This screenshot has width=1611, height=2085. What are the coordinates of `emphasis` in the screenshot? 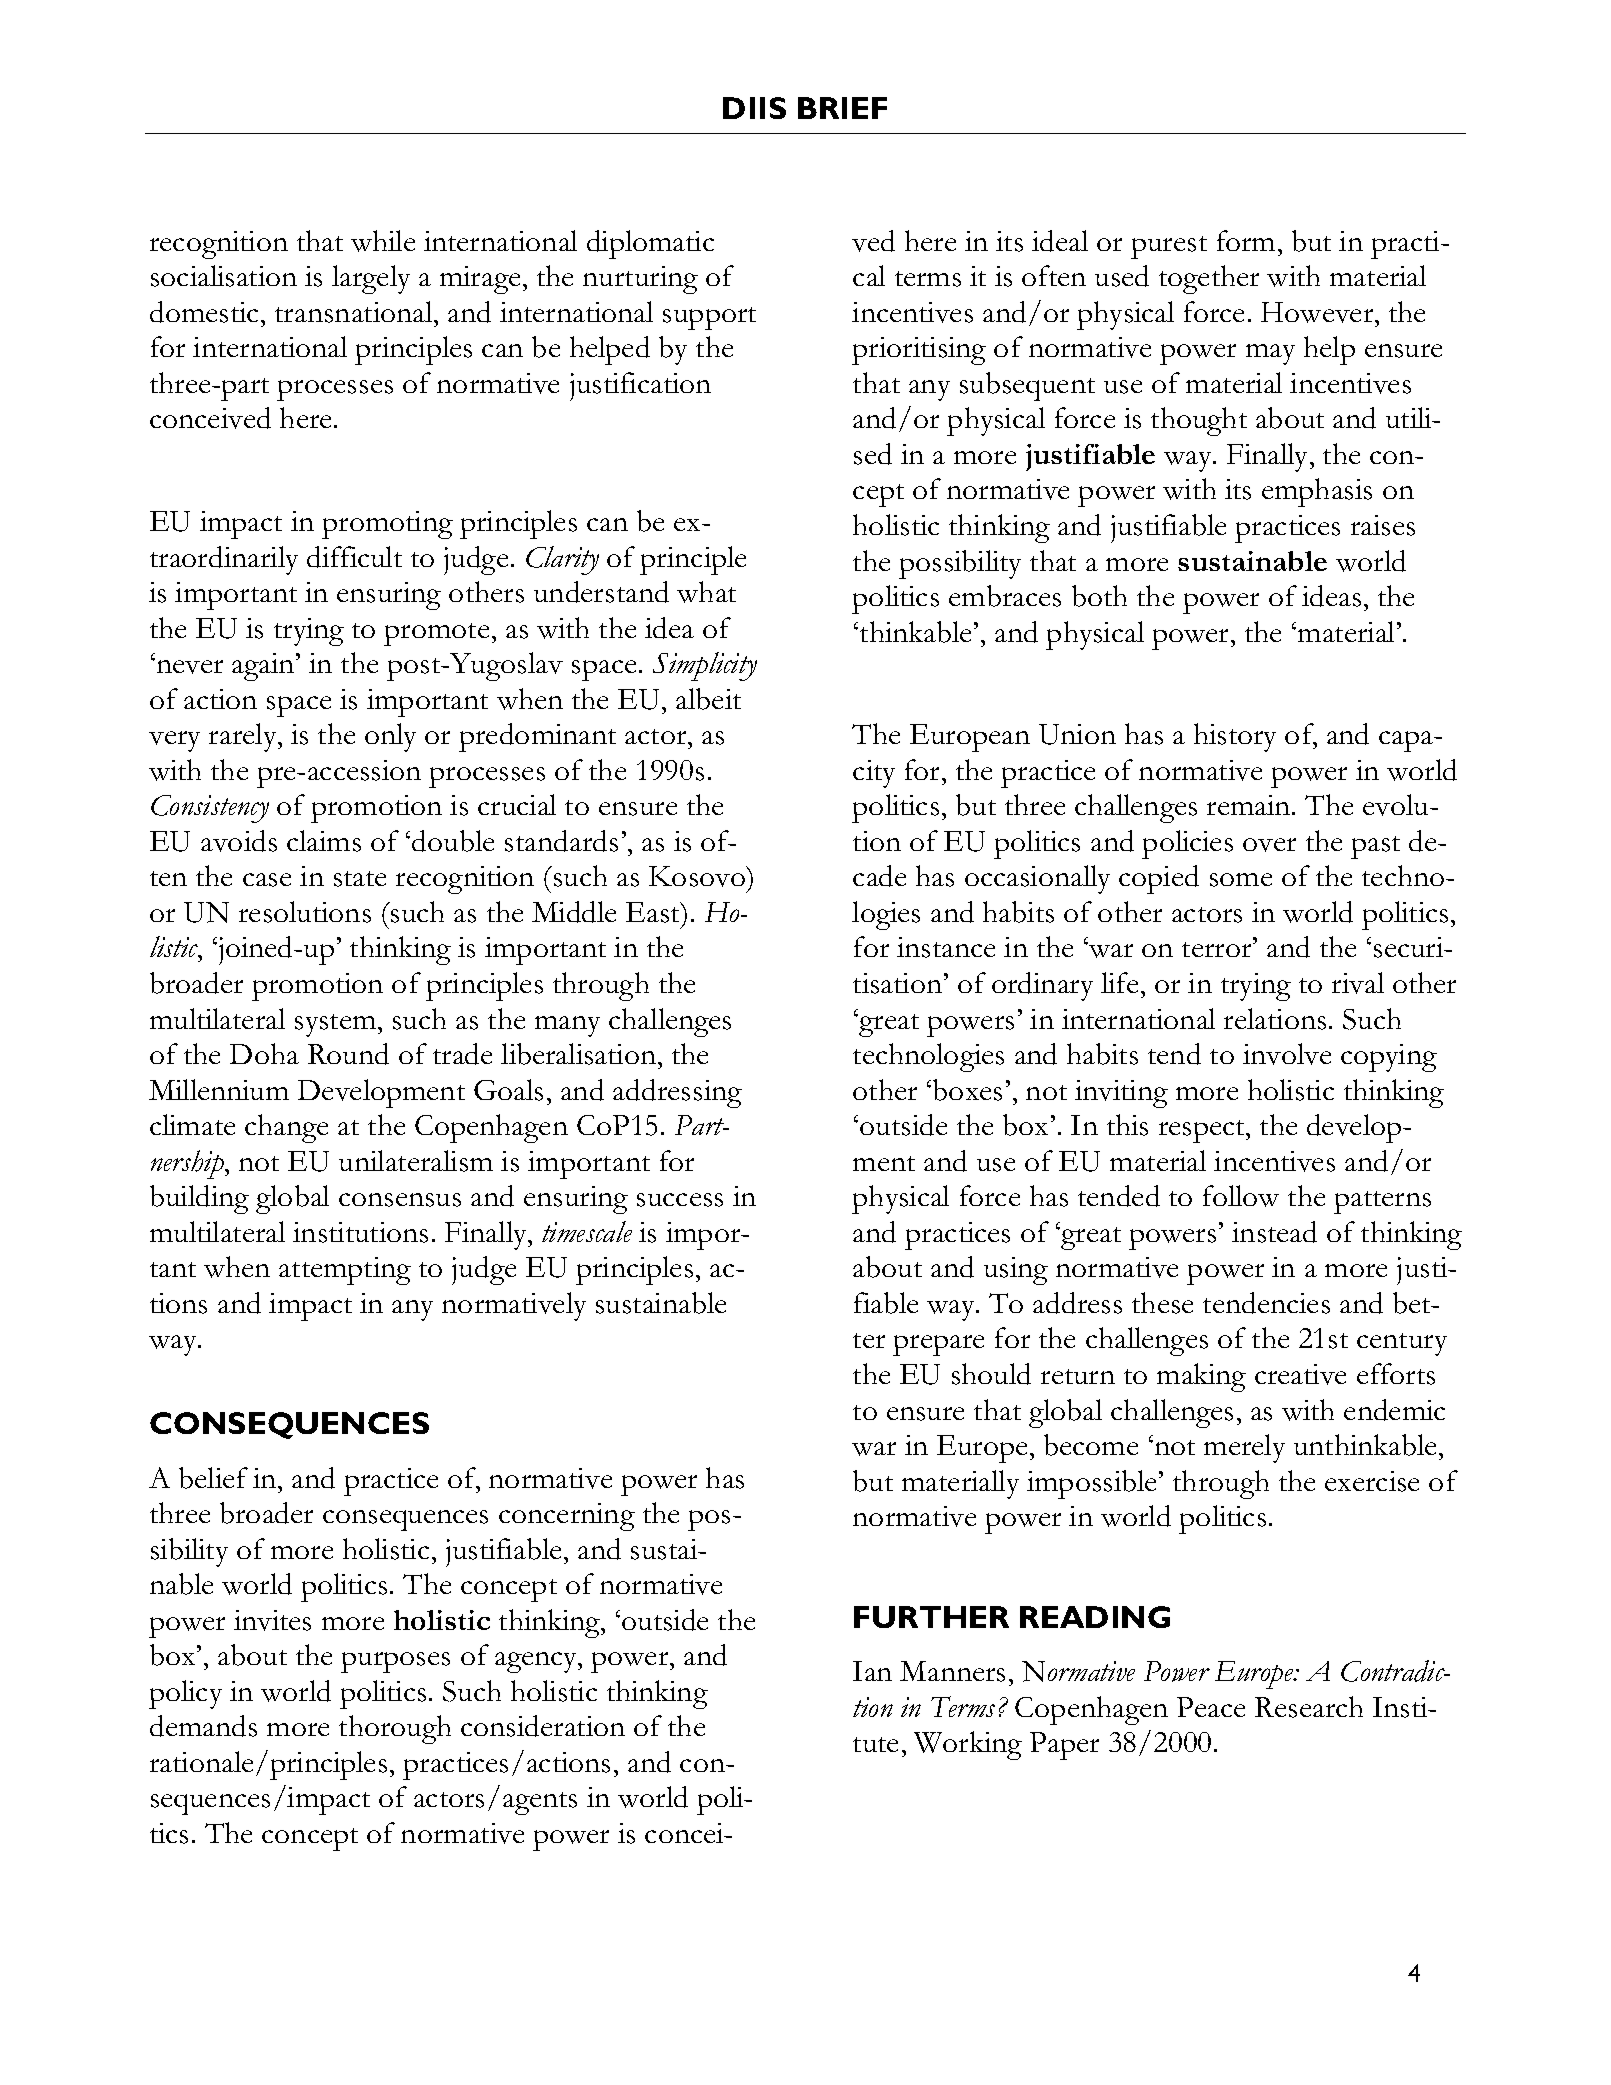 It's located at (1317, 492).
